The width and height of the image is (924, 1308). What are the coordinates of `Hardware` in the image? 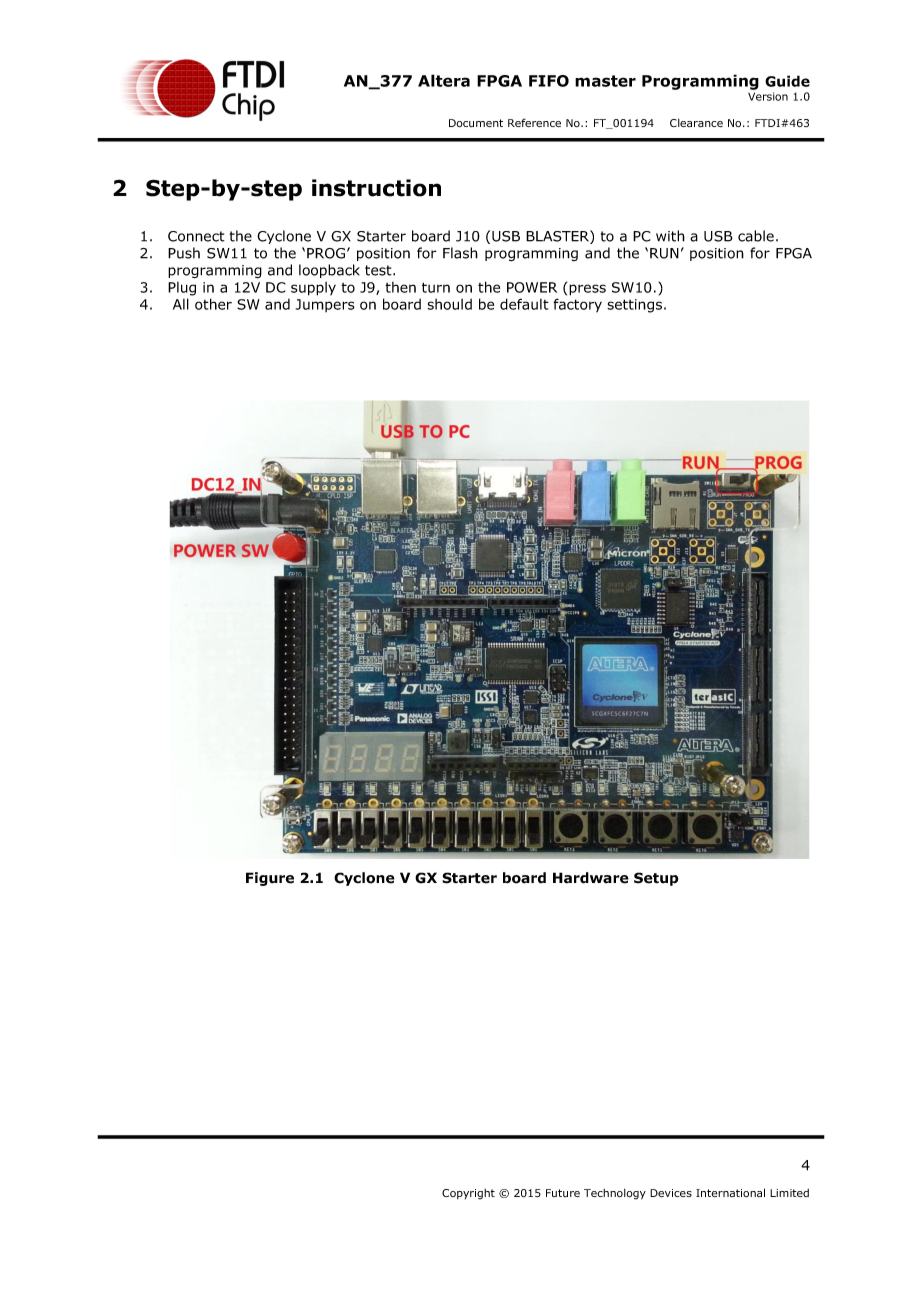 It's located at (591, 878).
